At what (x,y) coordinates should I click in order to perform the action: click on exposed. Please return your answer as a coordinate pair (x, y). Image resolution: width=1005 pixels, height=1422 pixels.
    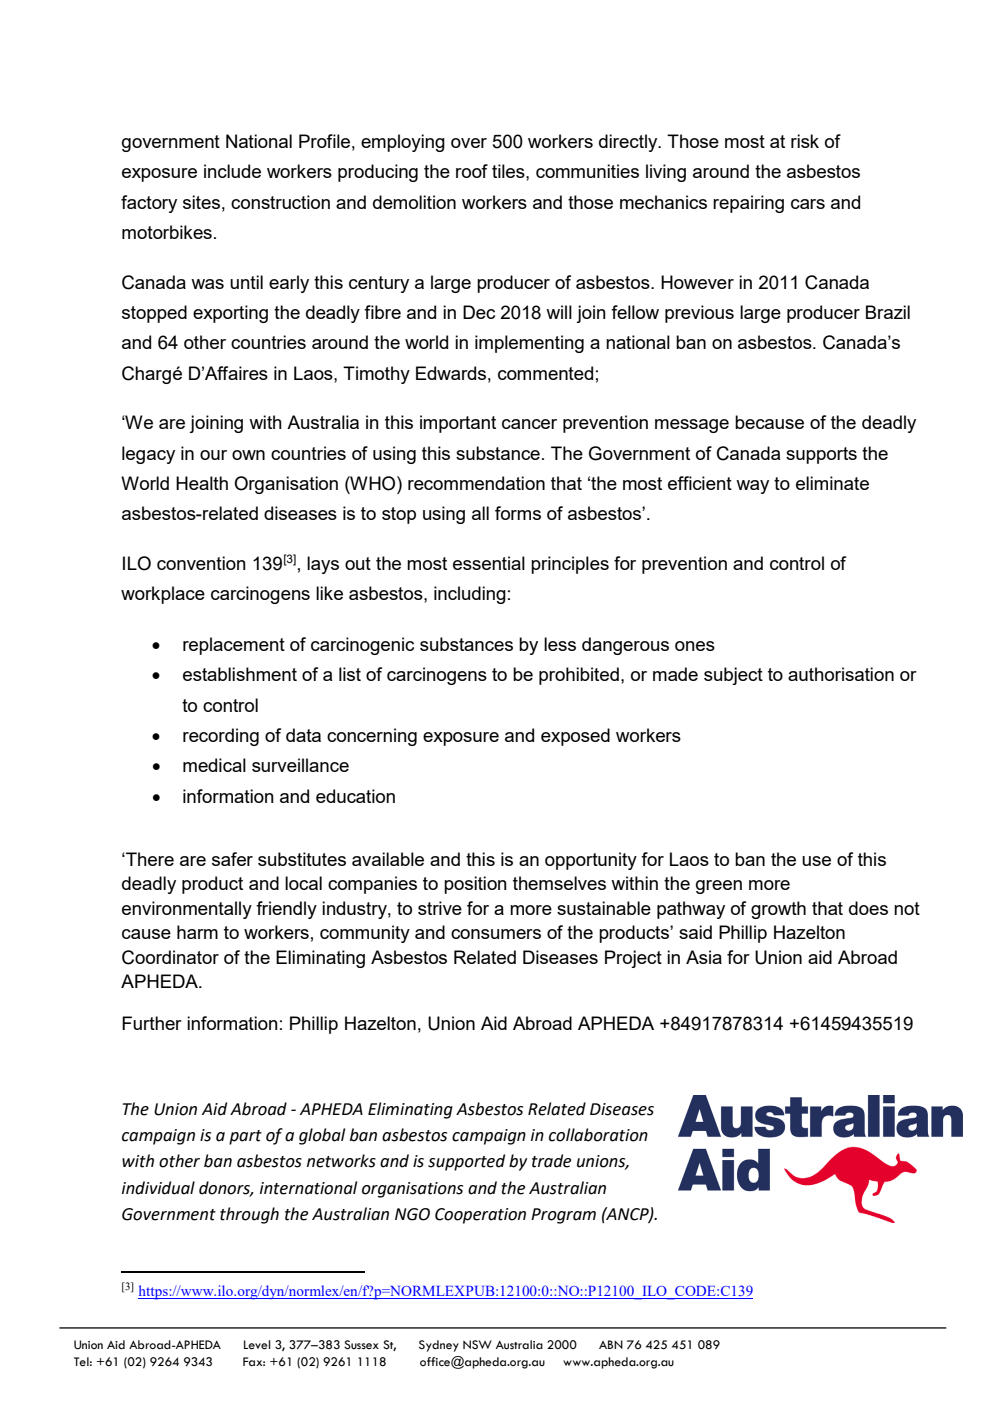
    Looking at the image, I should click on (575, 737).
